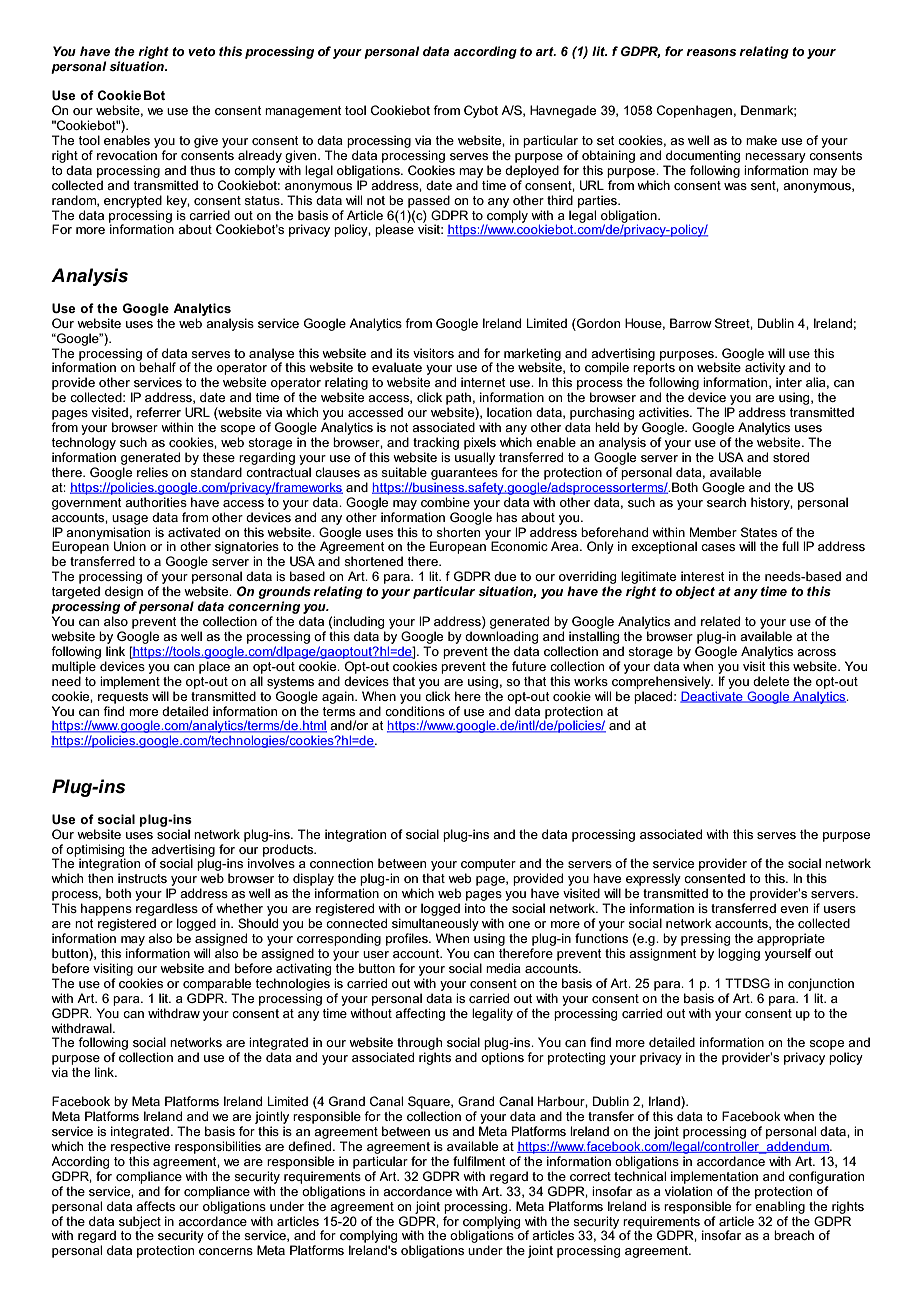 The width and height of the screenshot is (924, 1308). Describe the element at coordinates (691, 323) in the screenshot. I see `Barrow` at that location.
